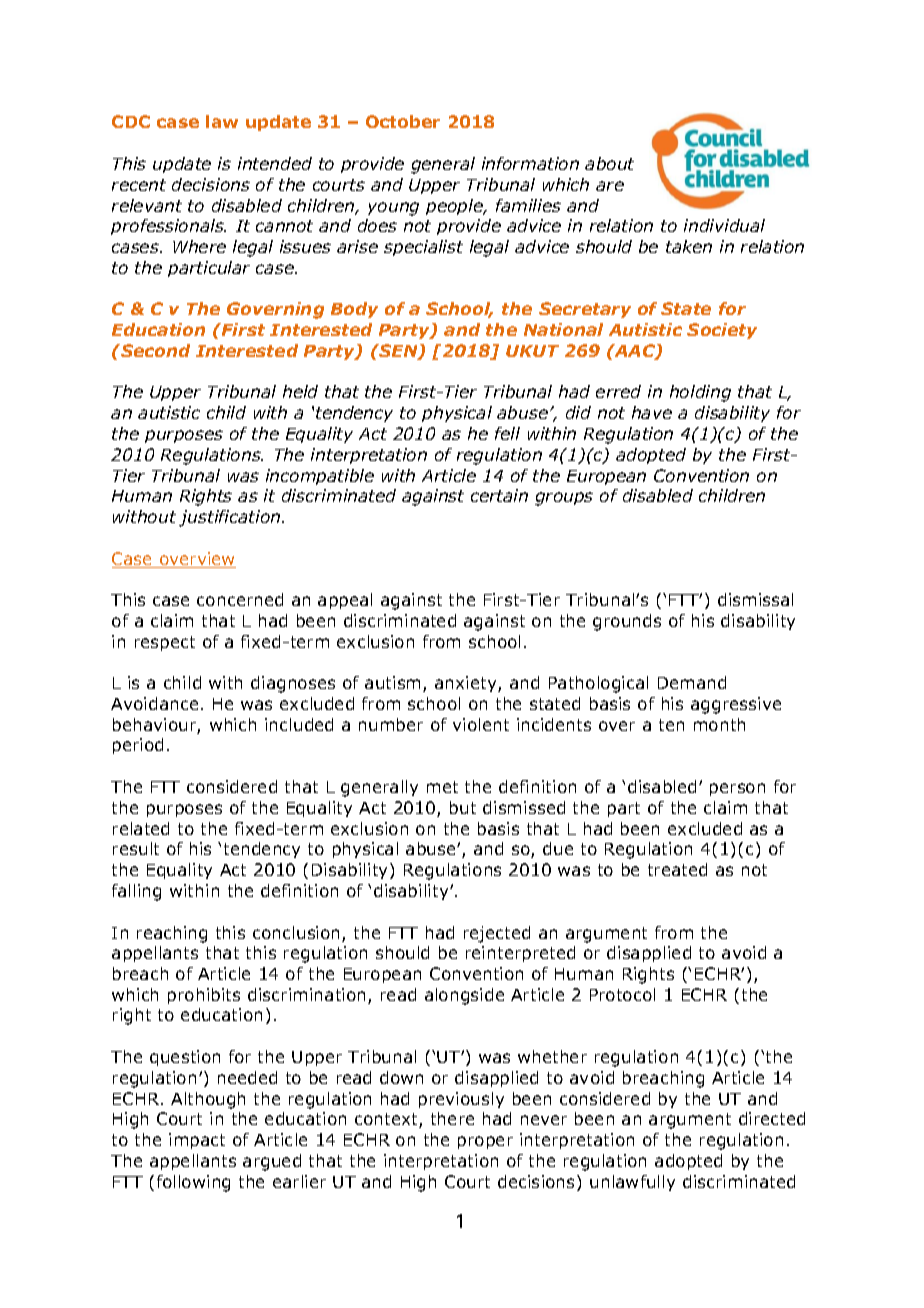  What do you see at coordinates (320, 477) in the screenshot?
I see `incompatible` at bounding box center [320, 477].
